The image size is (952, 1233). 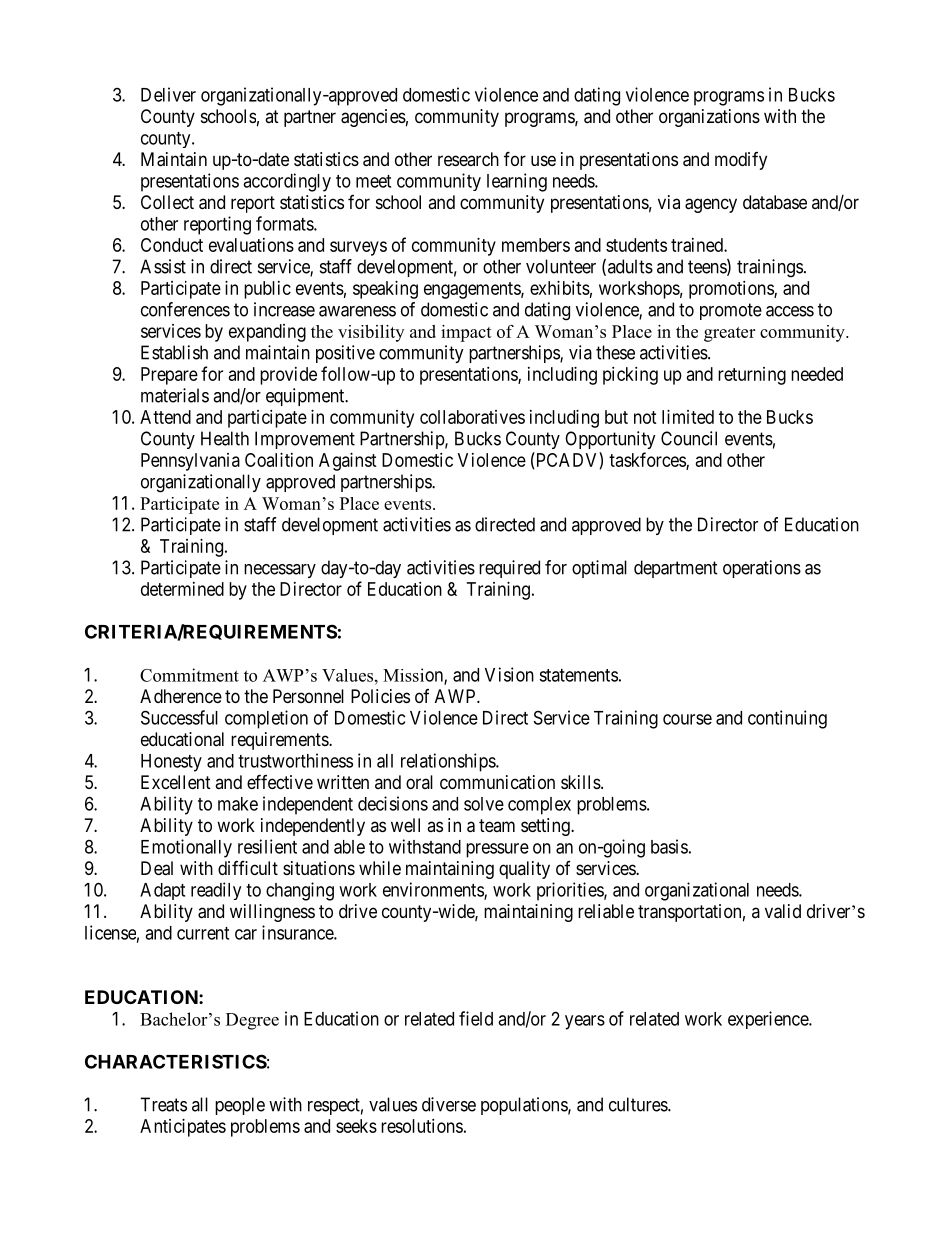 I want to click on people, so click(x=240, y=1106).
